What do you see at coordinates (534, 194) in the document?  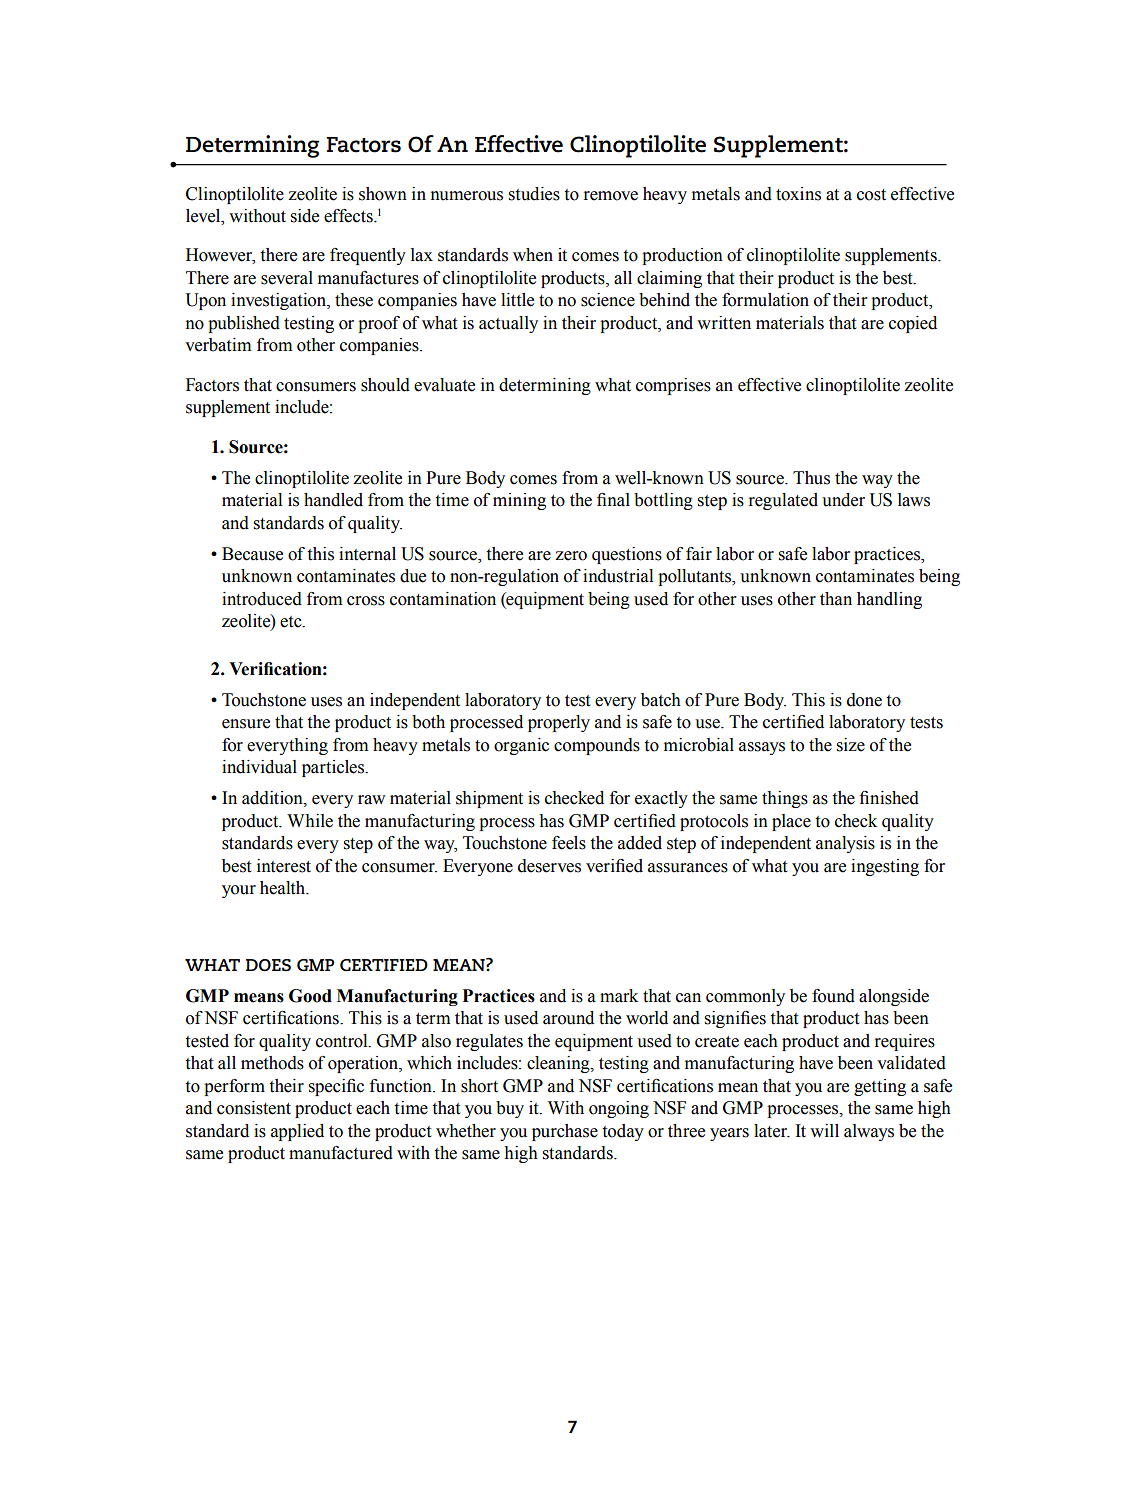 I see `studies` at bounding box center [534, 194].
